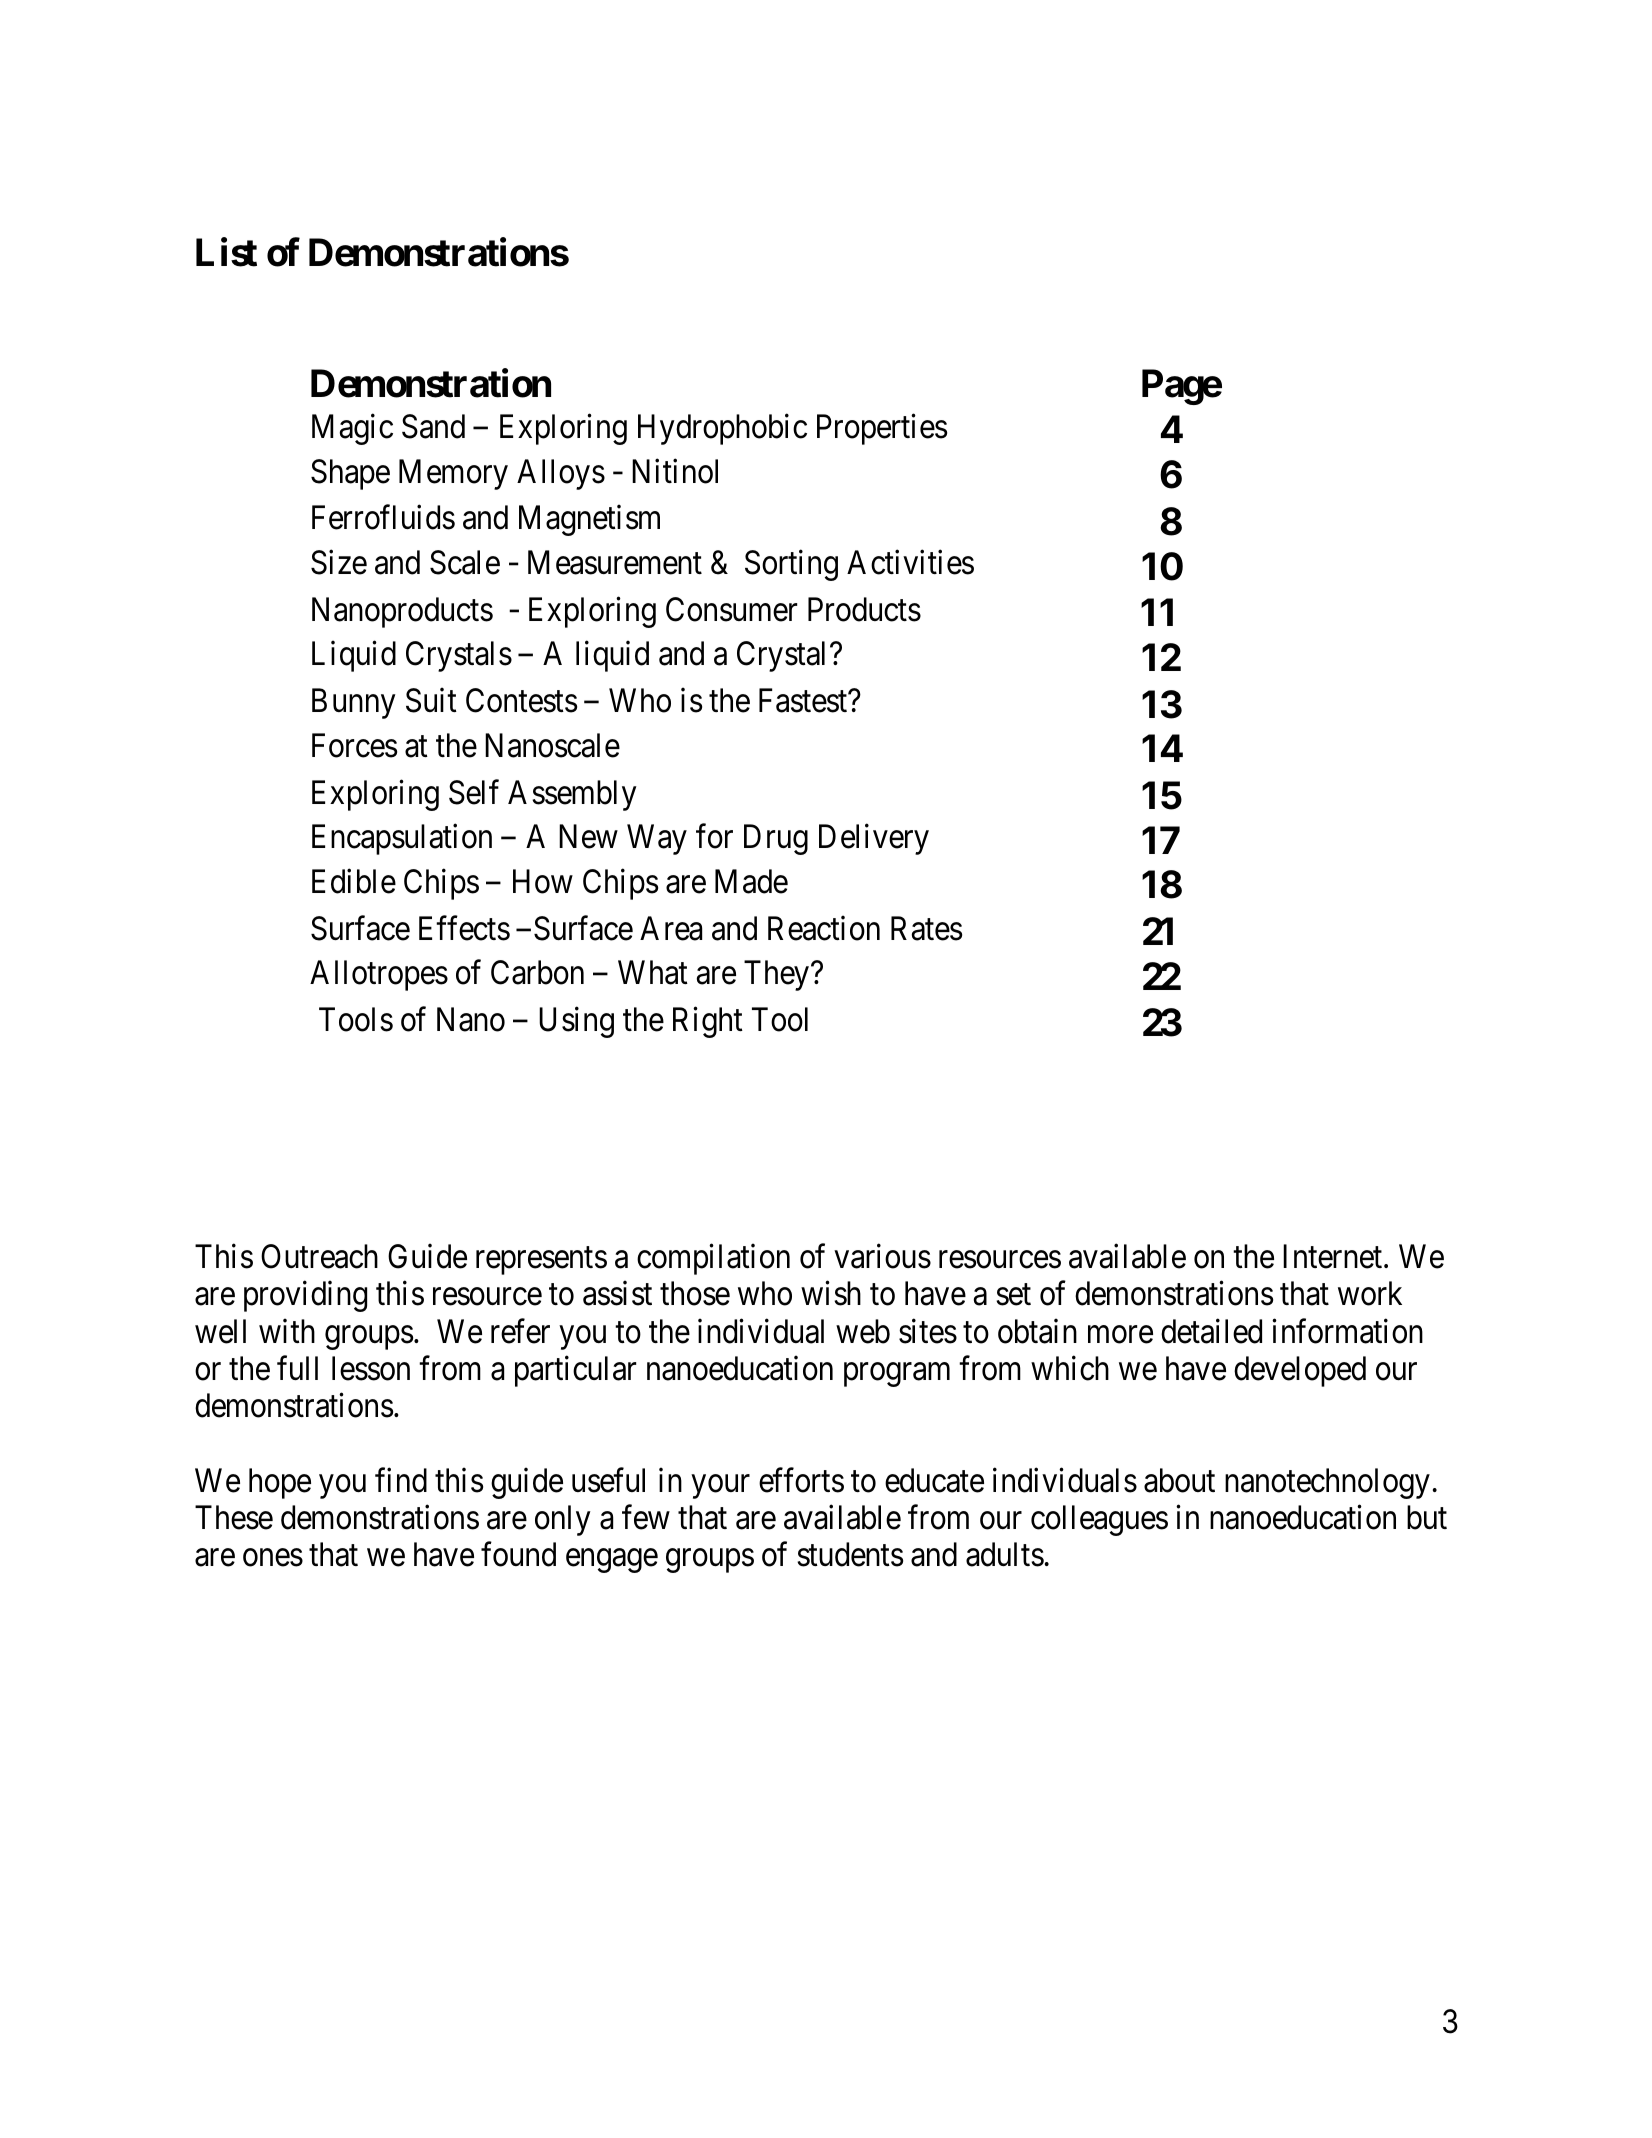  I want to click on Sorting, so click(791, 565).
